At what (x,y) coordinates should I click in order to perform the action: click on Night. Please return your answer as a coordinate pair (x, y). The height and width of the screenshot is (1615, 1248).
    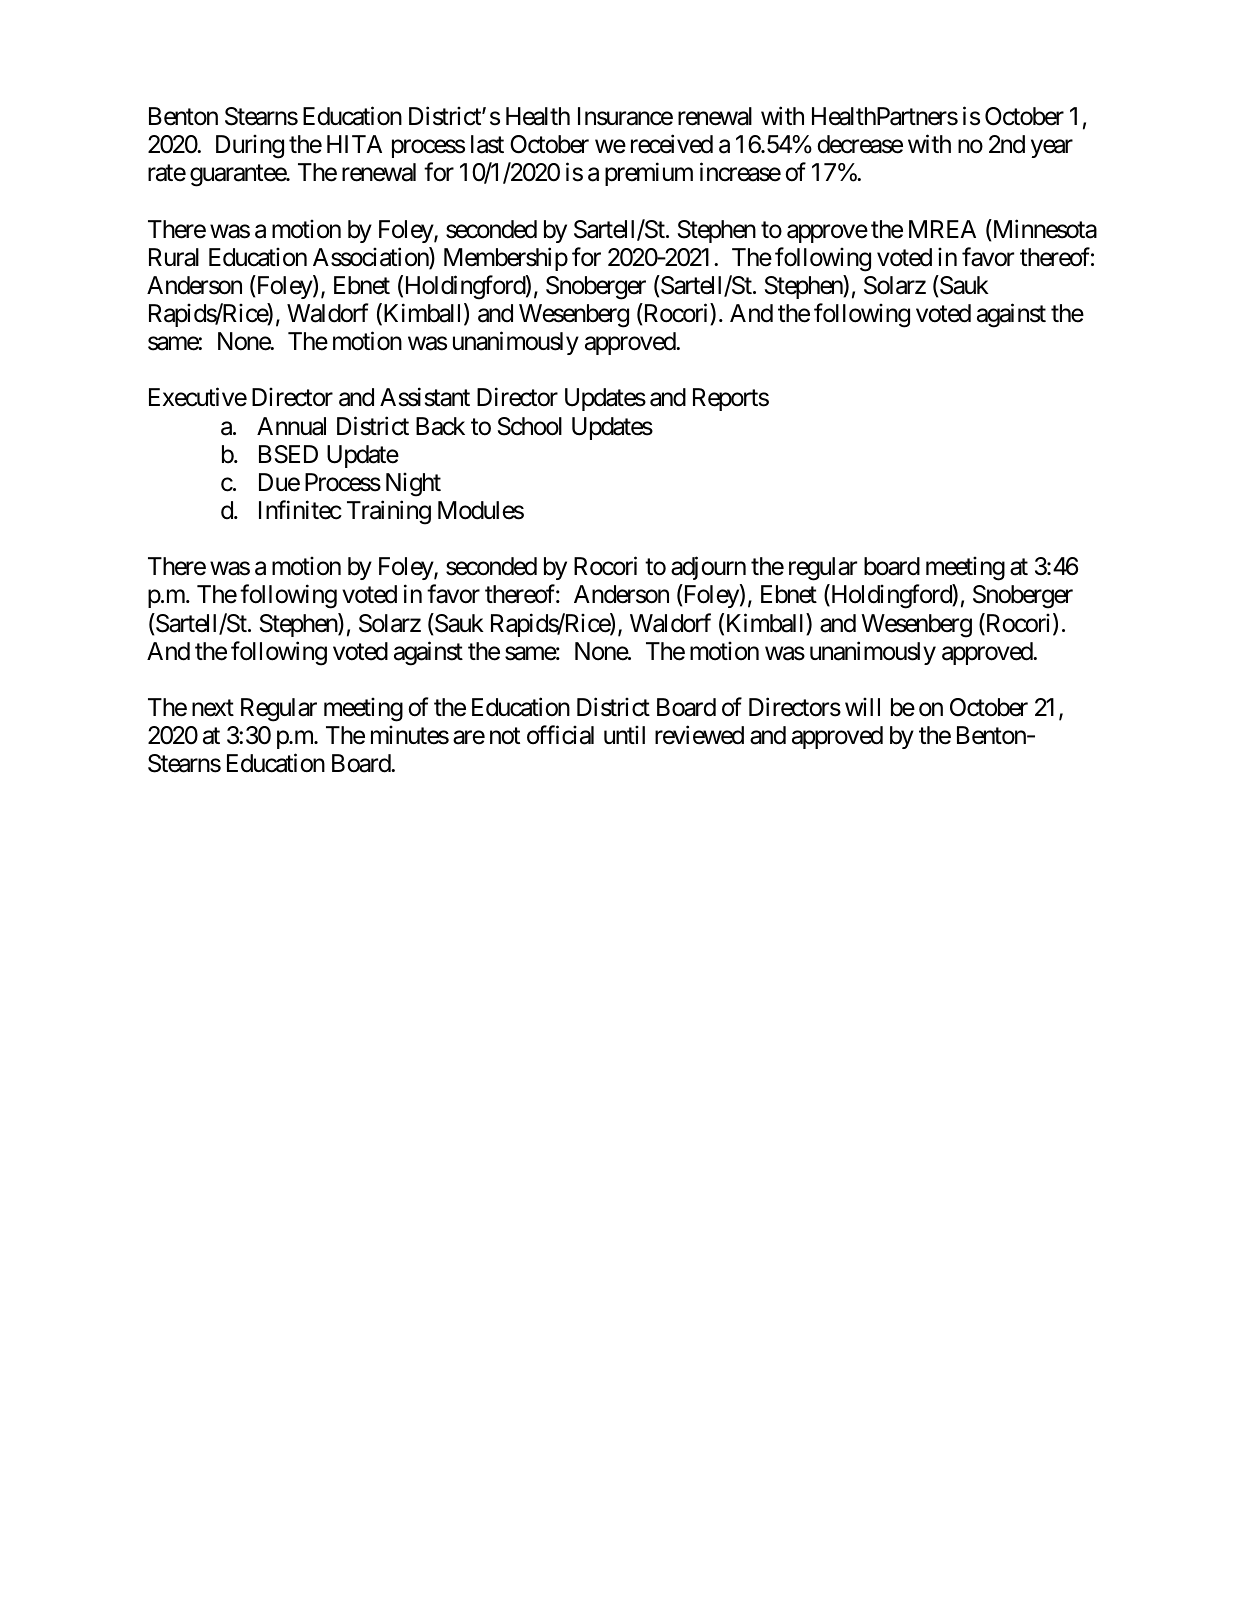
    Looking at the image, I should click on (413, 484).
